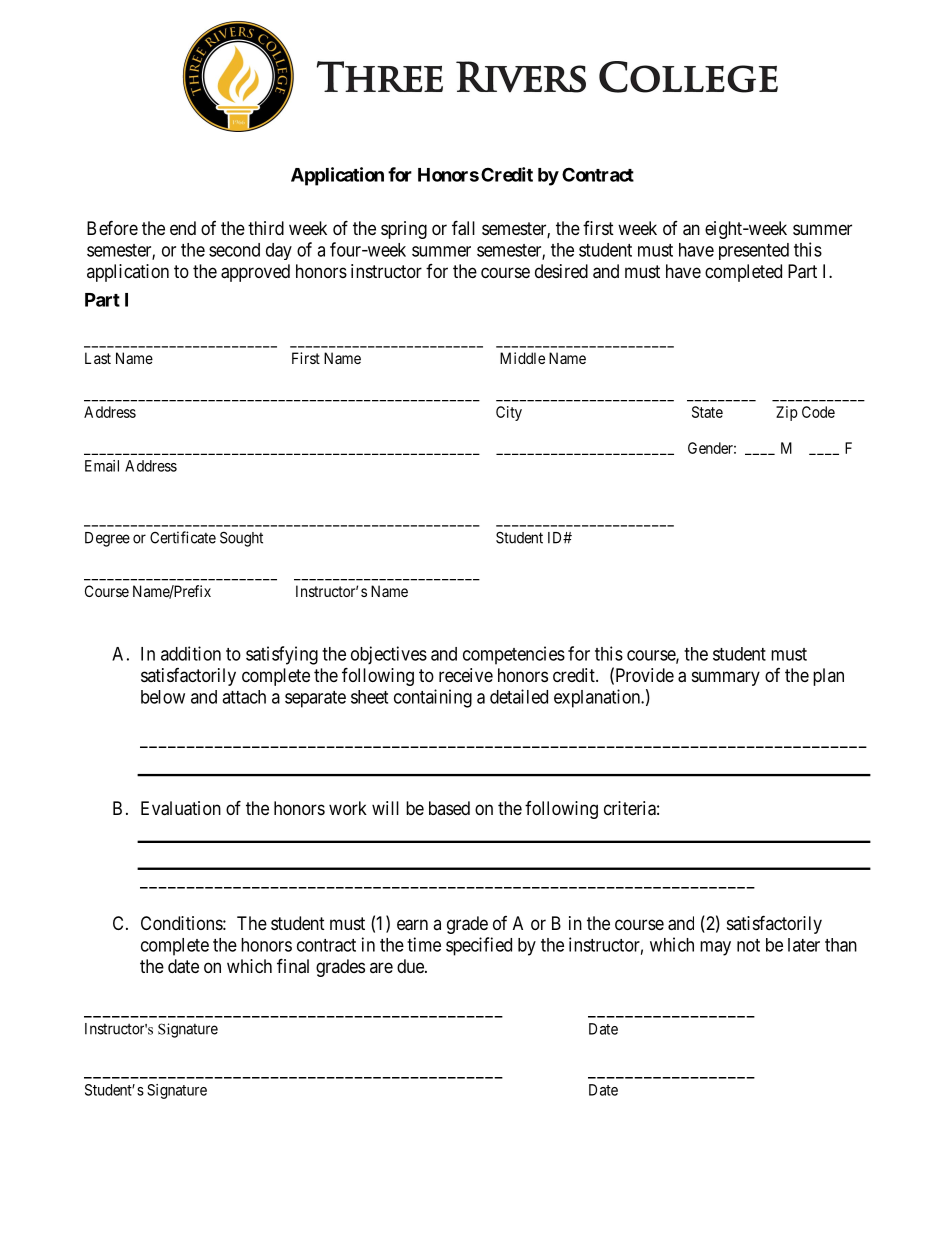 Image resolution: width=952 pixels, height=1233 pixels. What do you see at coordinates (509, 413) in the screenshot?
I see `City` at bounding box center [509, 413].
